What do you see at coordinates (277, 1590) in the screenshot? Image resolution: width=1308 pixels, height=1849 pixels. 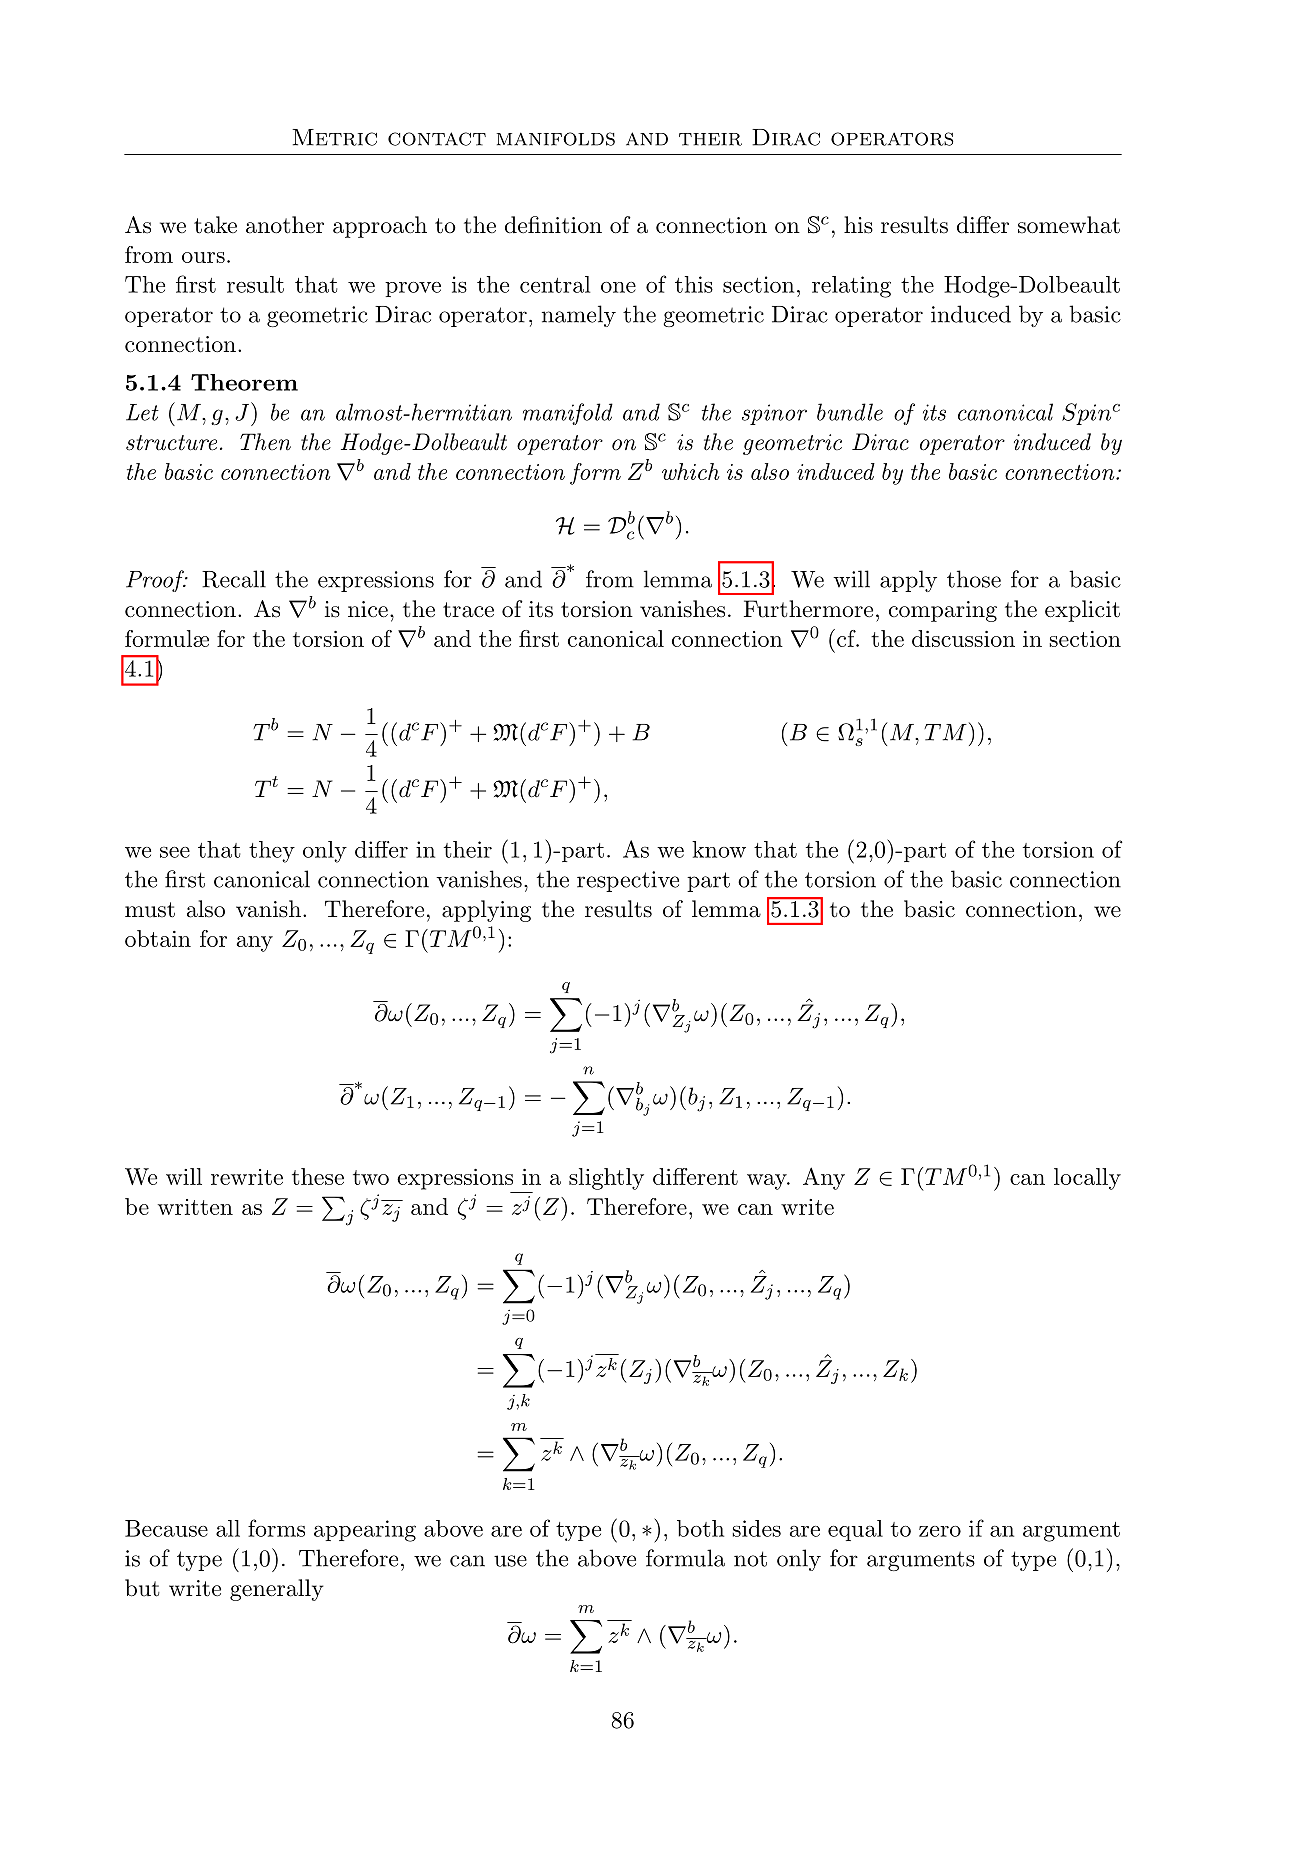 I see `generally` at bounding box center [277, 1590].
